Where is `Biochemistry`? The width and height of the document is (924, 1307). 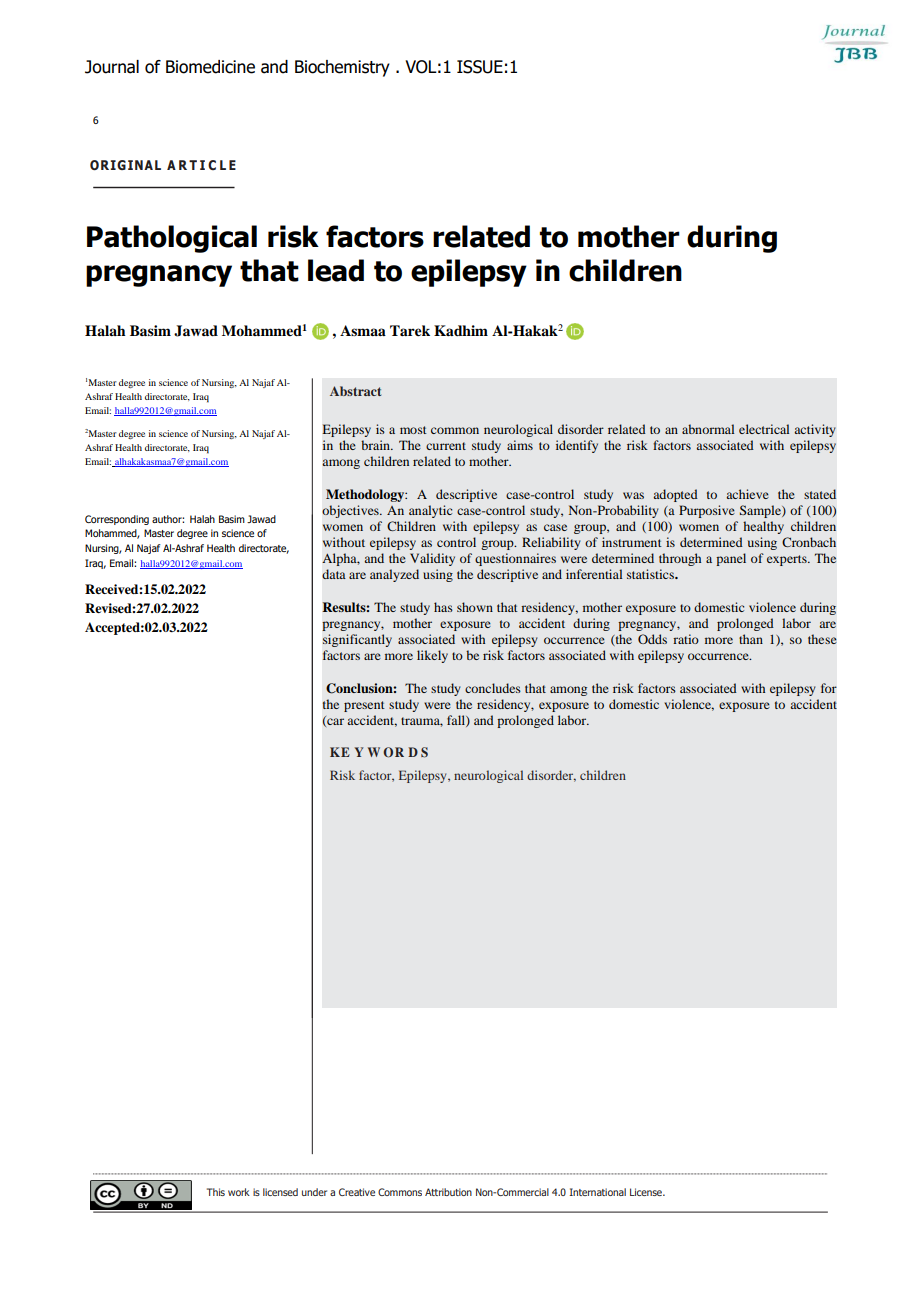
Biochemistry is located at coordinates (342, 68).
